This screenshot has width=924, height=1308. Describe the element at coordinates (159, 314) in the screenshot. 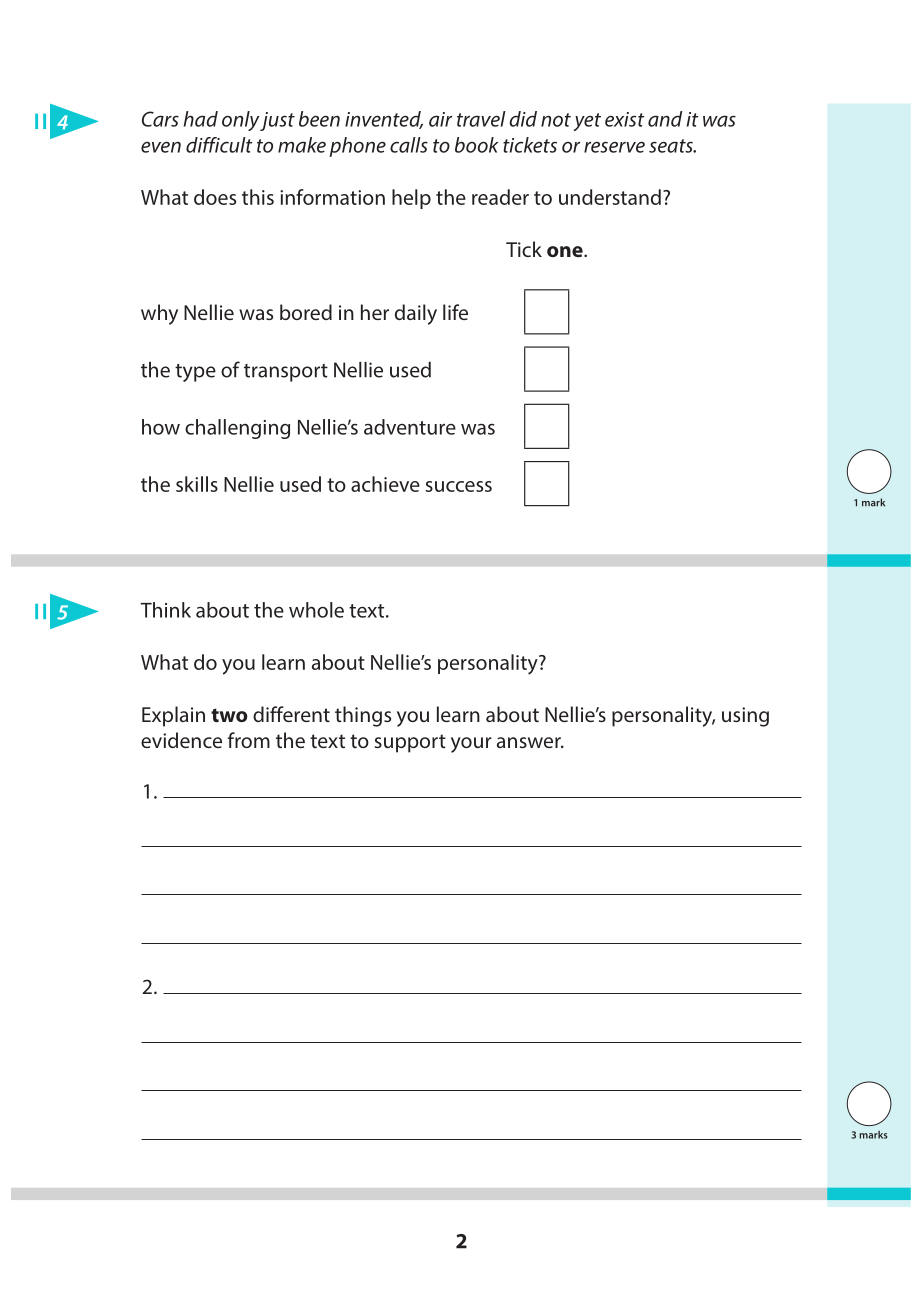

I see `why` at that location.
